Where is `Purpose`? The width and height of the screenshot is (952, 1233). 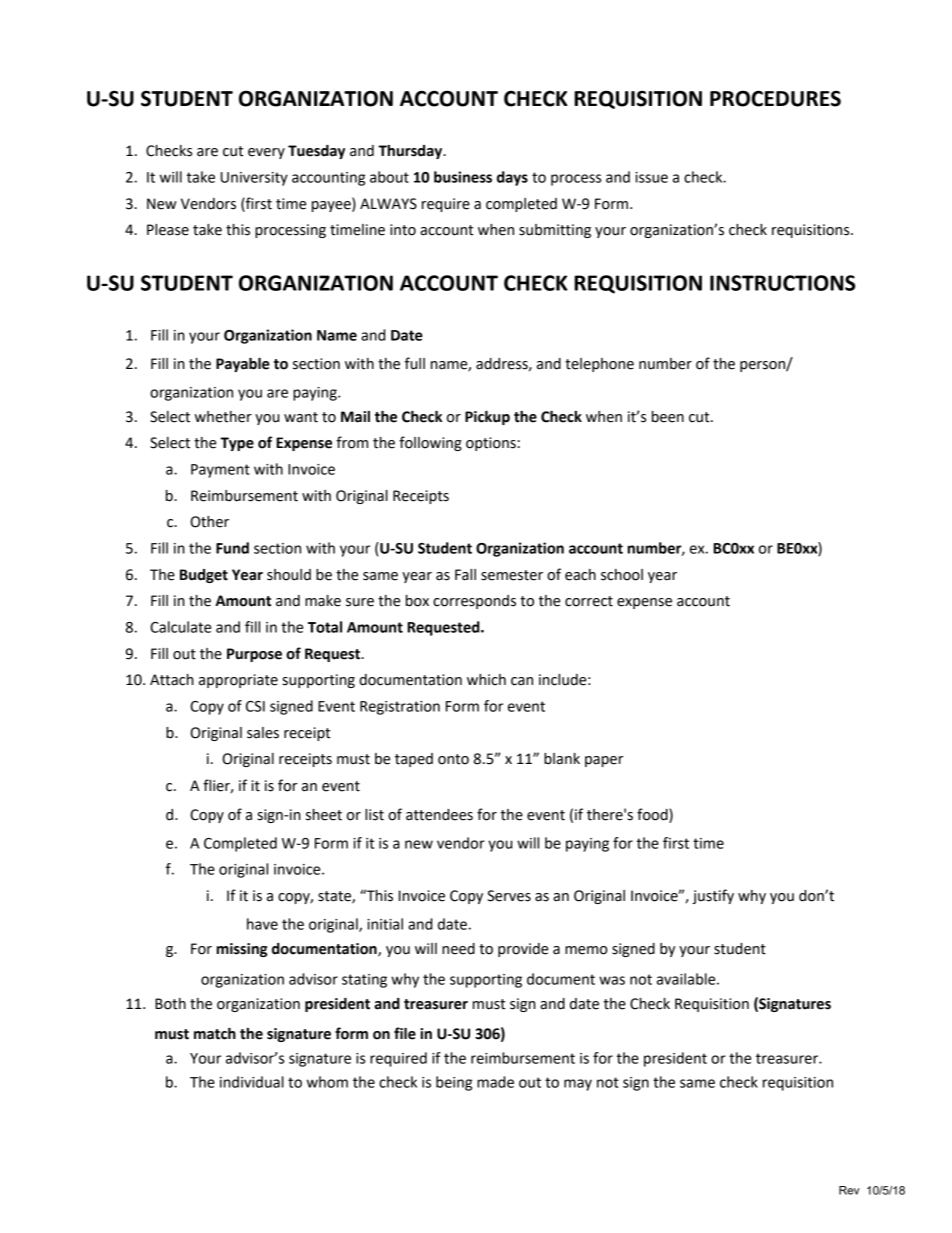 Purpose is located at coordinates (254, 655).
